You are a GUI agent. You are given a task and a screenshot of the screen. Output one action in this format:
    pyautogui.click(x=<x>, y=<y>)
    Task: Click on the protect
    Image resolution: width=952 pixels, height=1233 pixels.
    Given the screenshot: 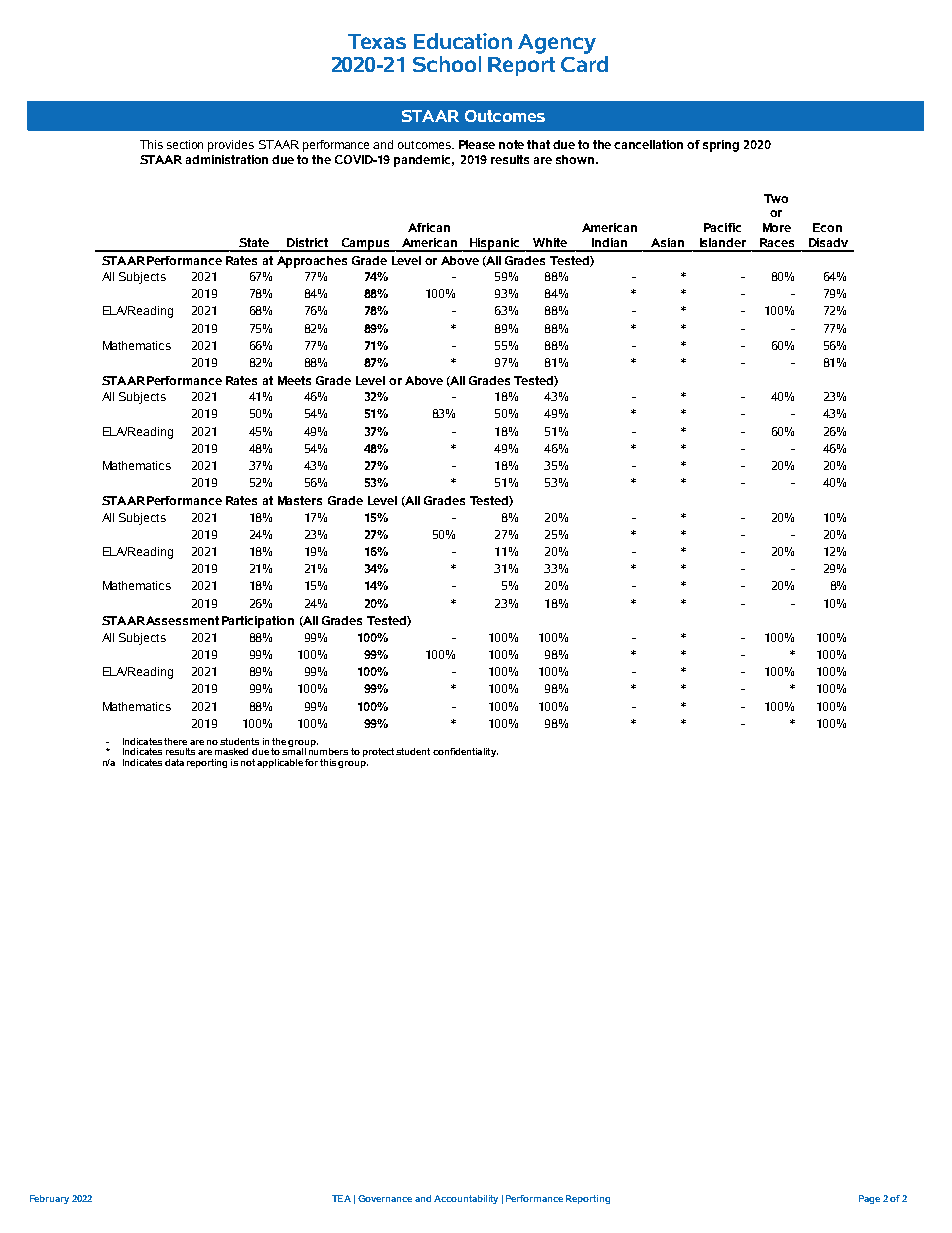 What is the action you would take?
    pyautogui.click(x=378, y=752)
